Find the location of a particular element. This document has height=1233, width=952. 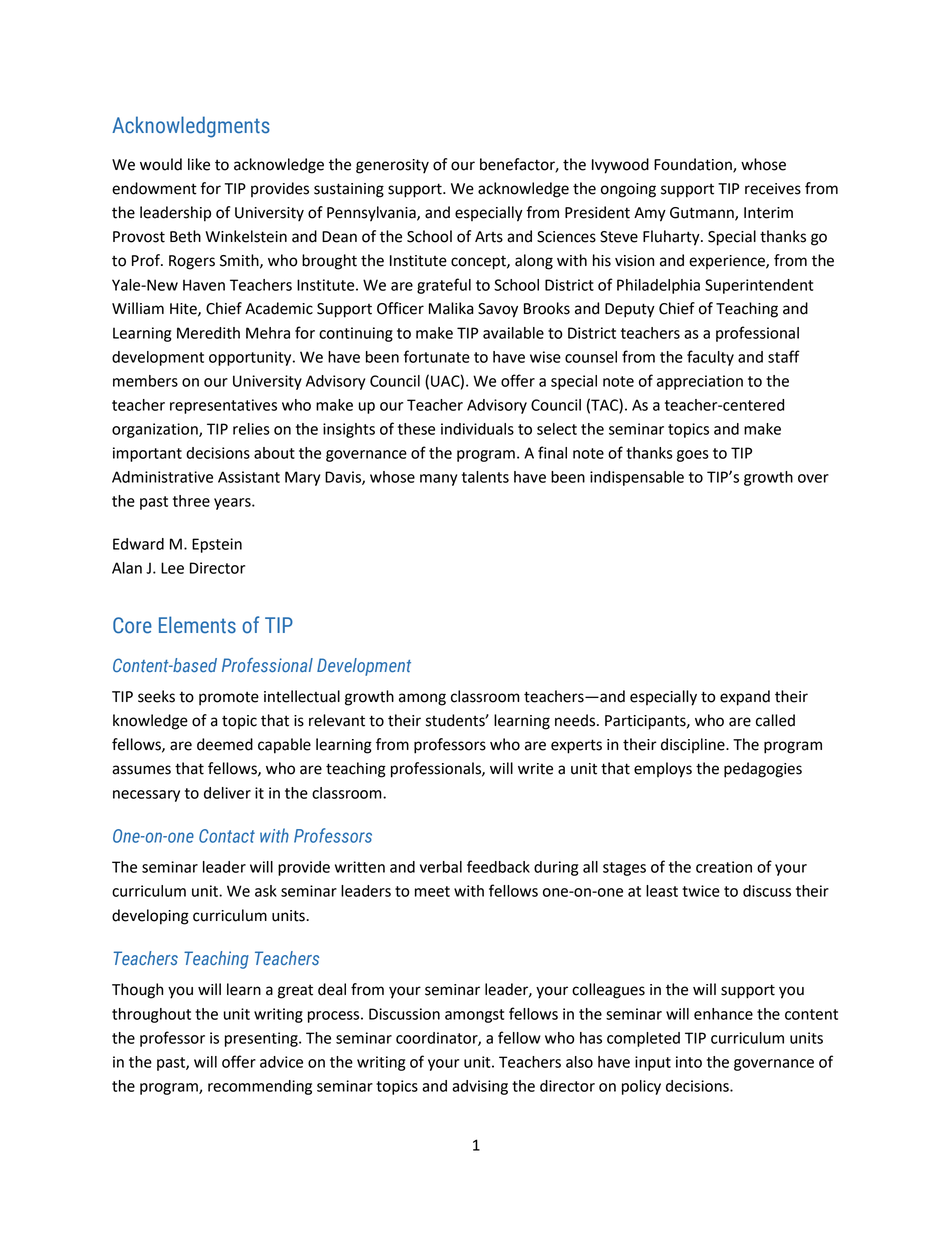

write is located at coordinates (535, 769).
